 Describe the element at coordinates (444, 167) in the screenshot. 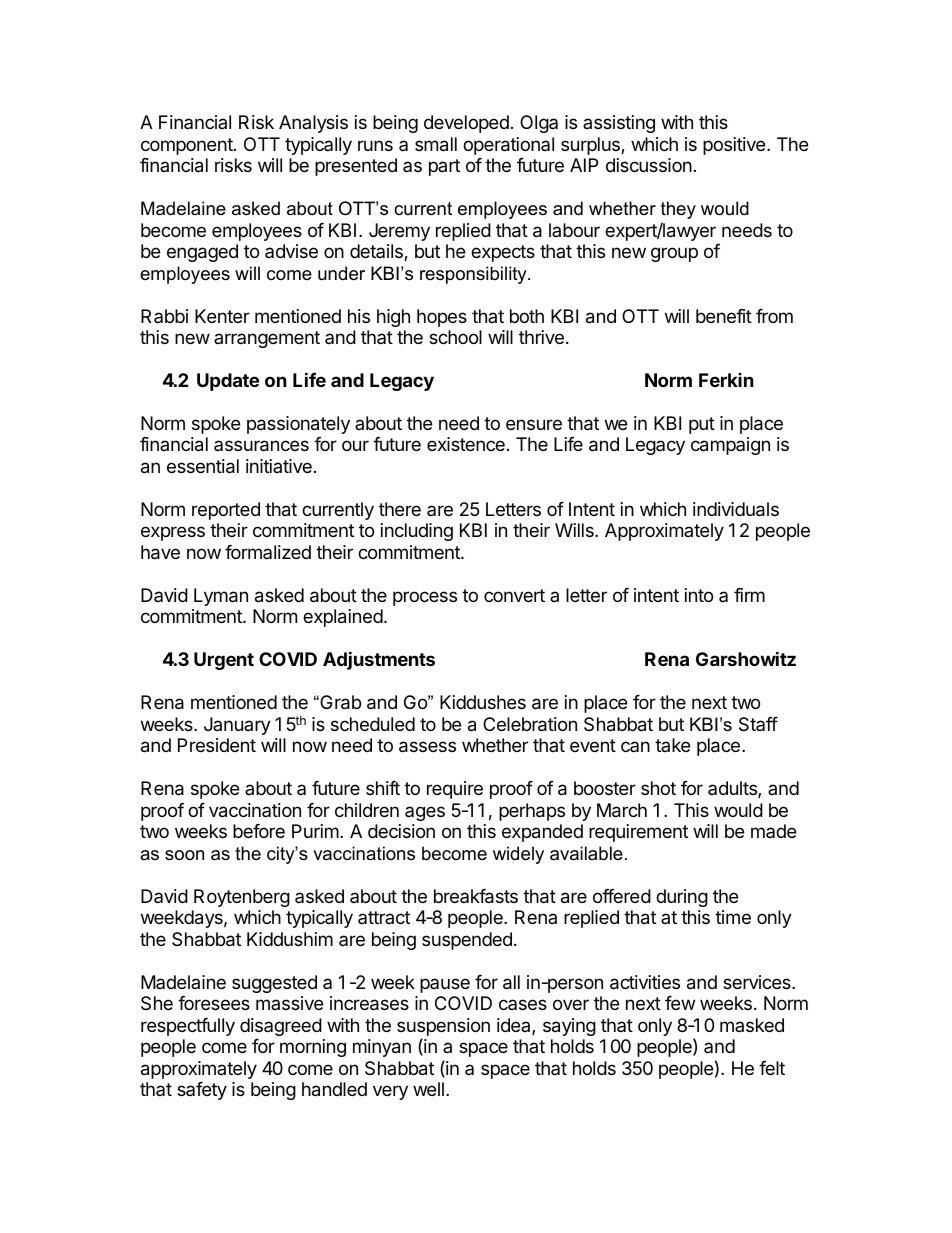

I see `part` at that location.
